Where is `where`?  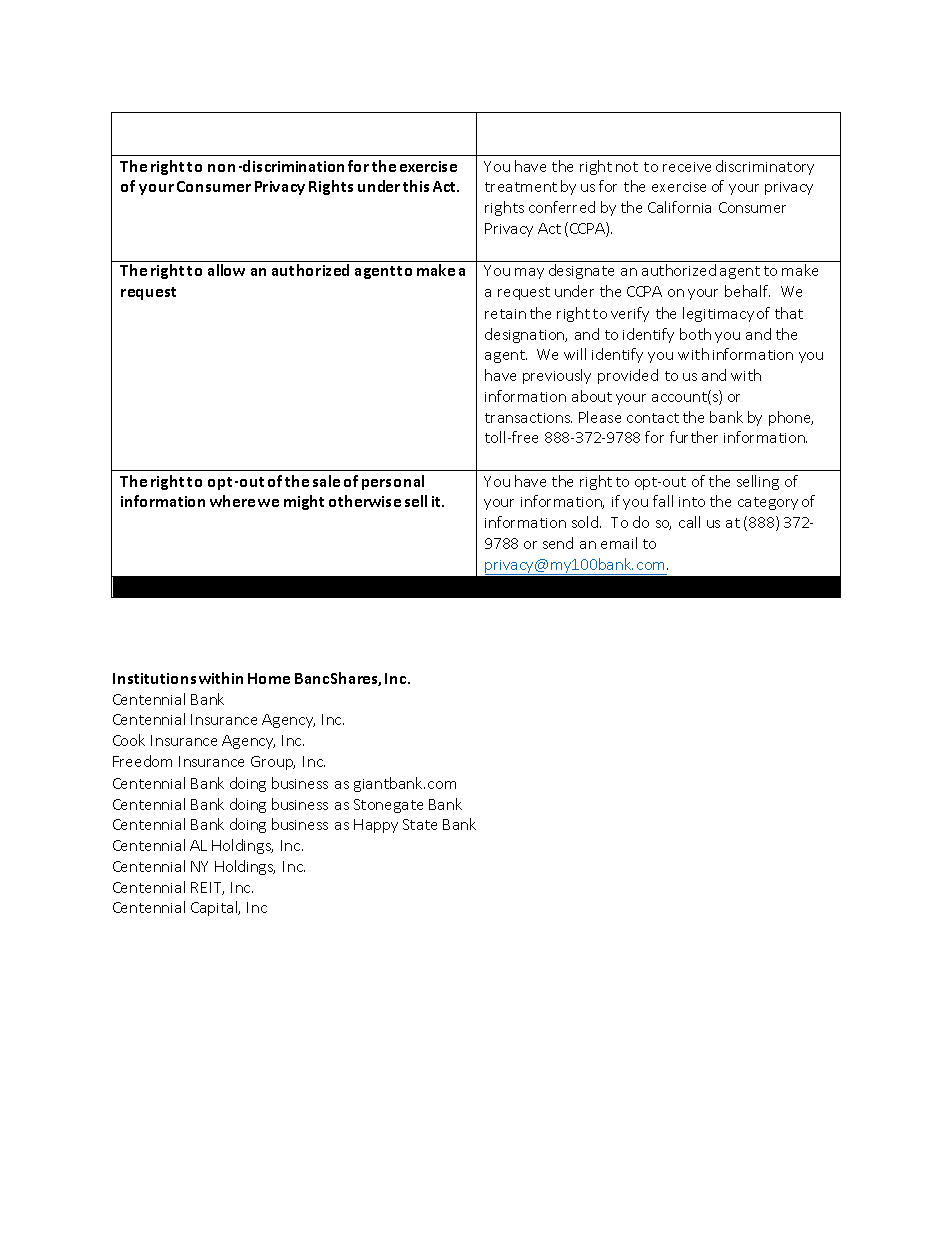 where is located at coordinates (232, 501).
